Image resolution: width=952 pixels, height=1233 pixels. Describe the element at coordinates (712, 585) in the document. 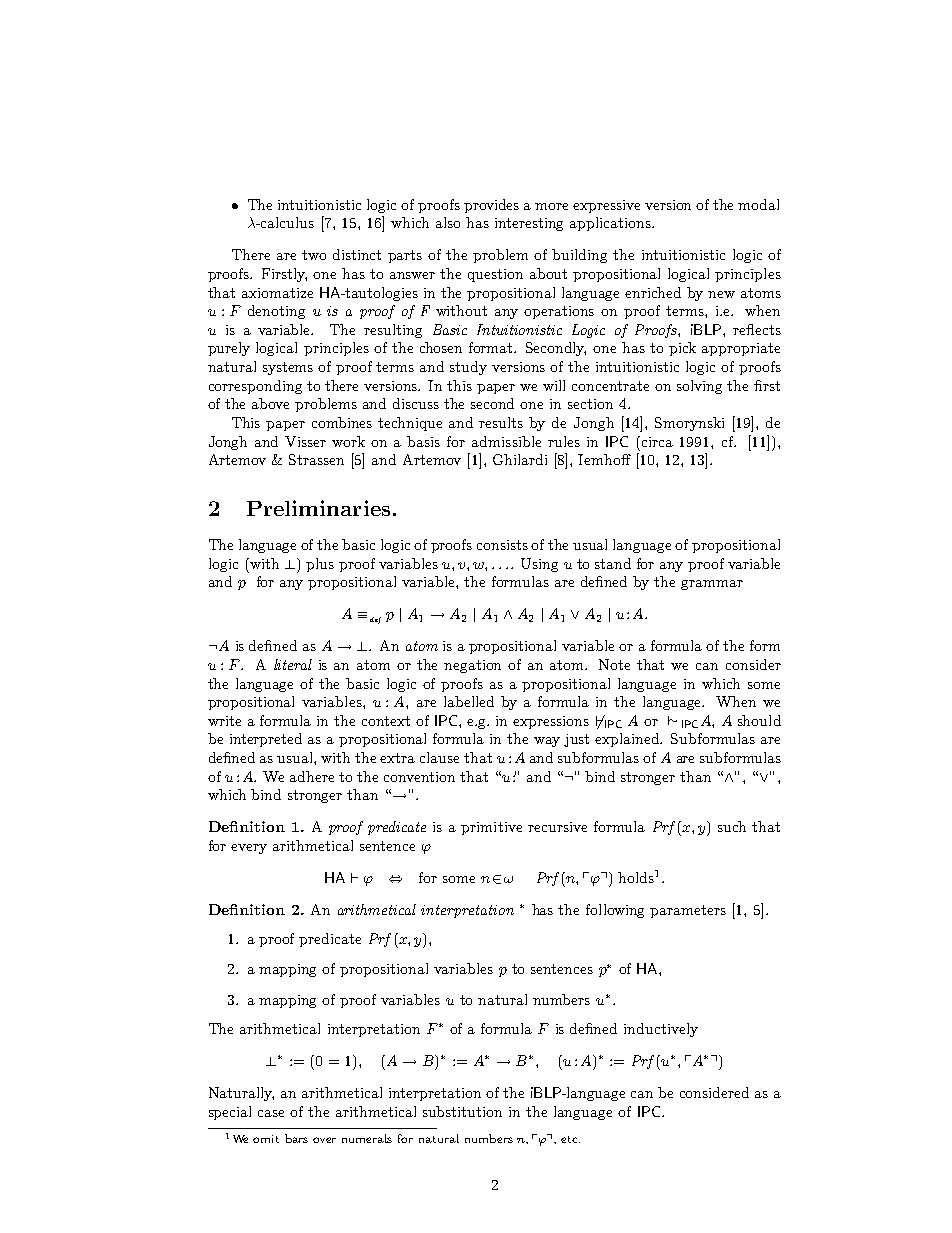

I see `grammar` at that location.
